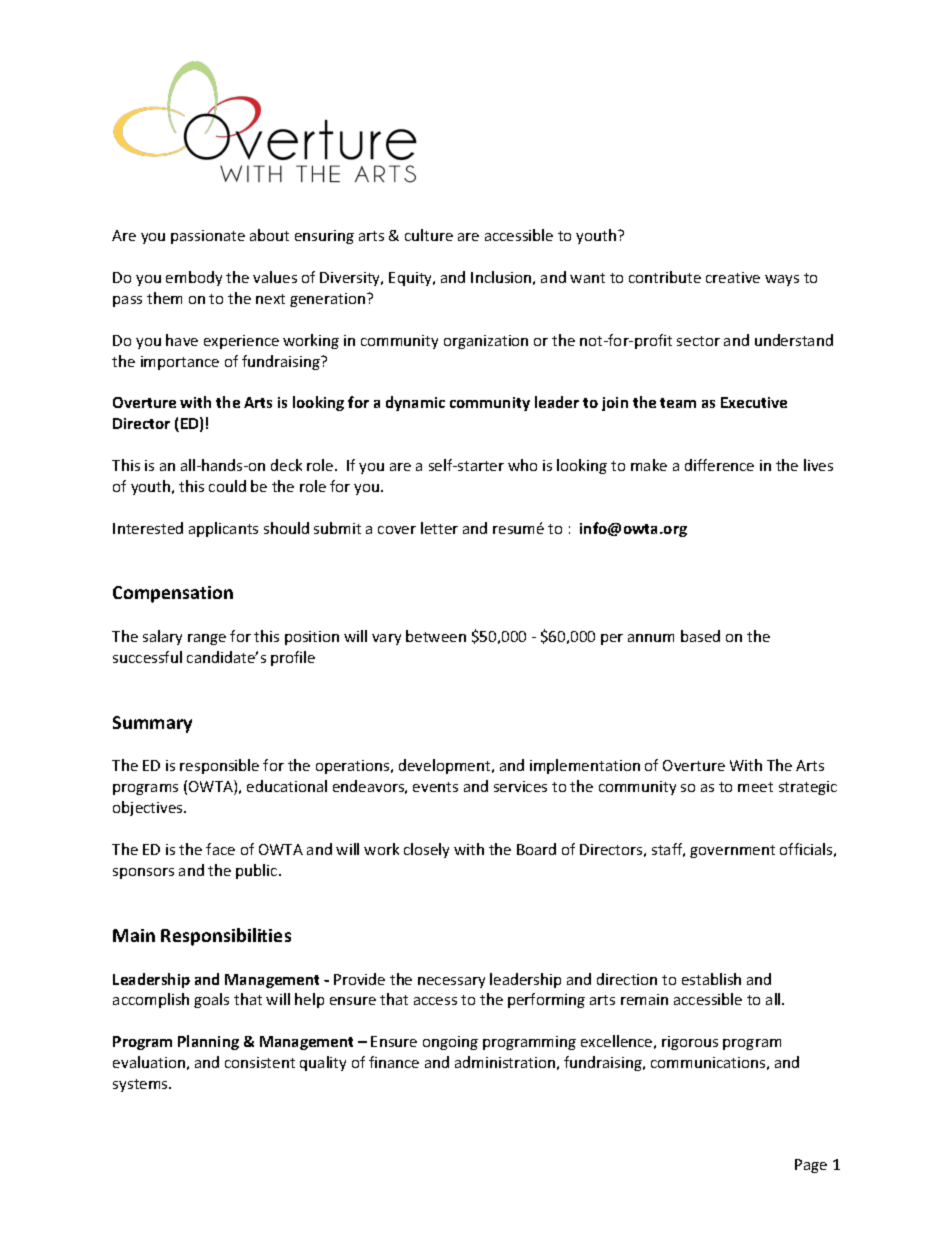 Image resolution: width=952 pixels, height=1233 pixels. Describe the element at coordinates (711, 979) in the screenshot. I see `establish` at that location.
